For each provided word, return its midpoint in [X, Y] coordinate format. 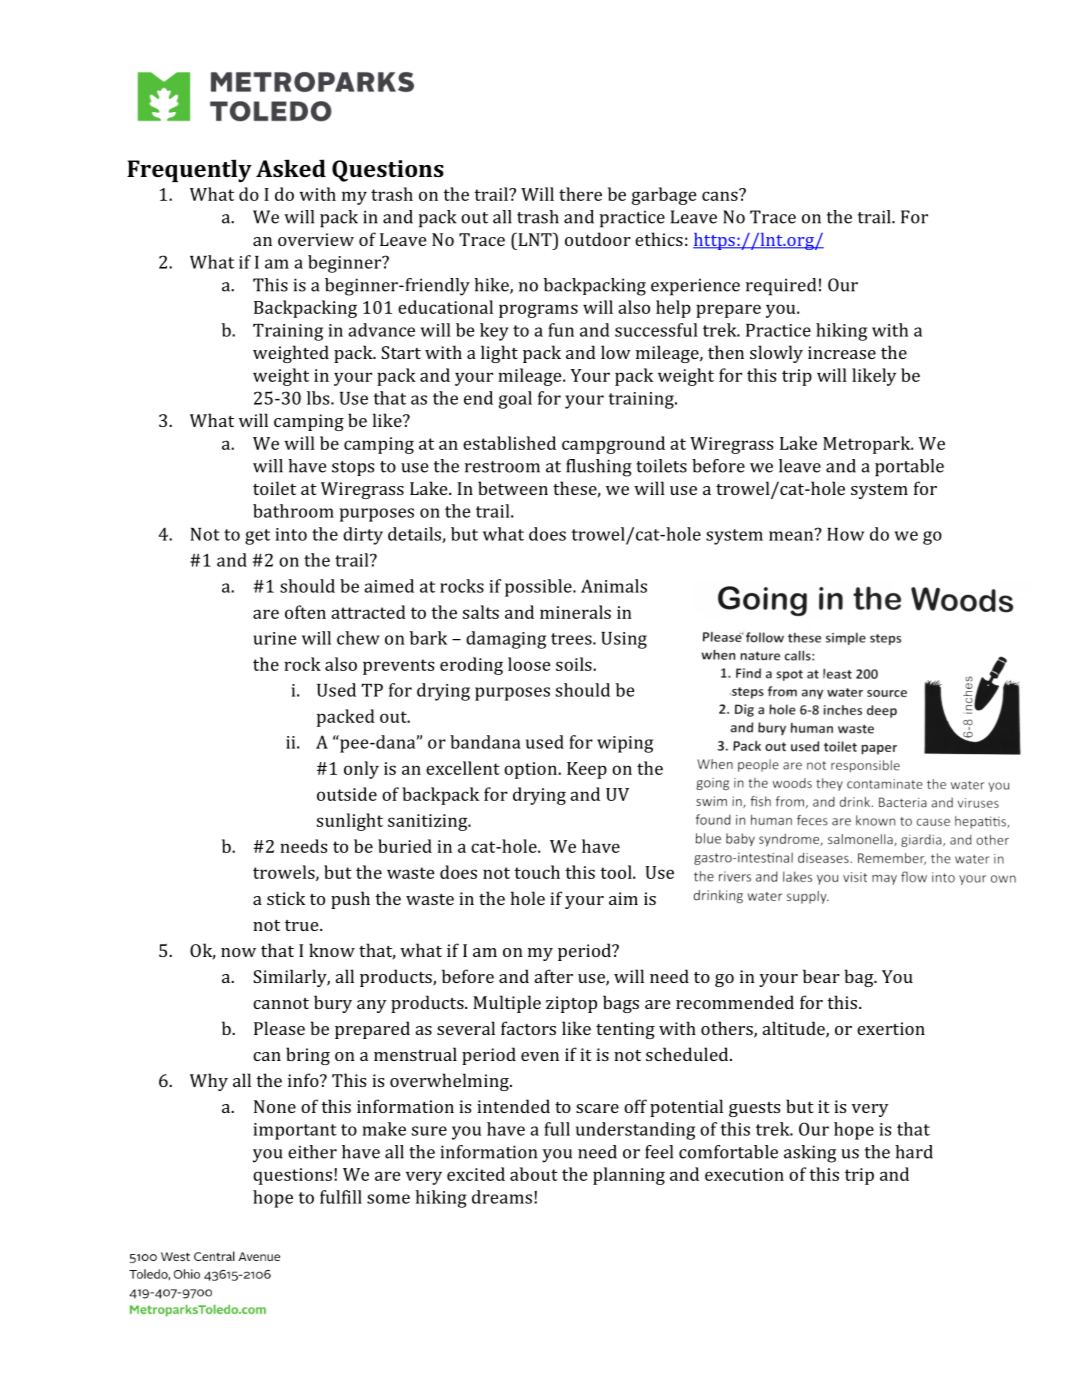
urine [275, 638]
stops [353, 468]
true [303, 925]
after [554, 976]
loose [529, 664]
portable [909, 468]
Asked [291, 168]
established [509, 443]
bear [821, 976]
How [845, 534]
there [580, 194]
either [312, 1152]
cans [721, 195]
